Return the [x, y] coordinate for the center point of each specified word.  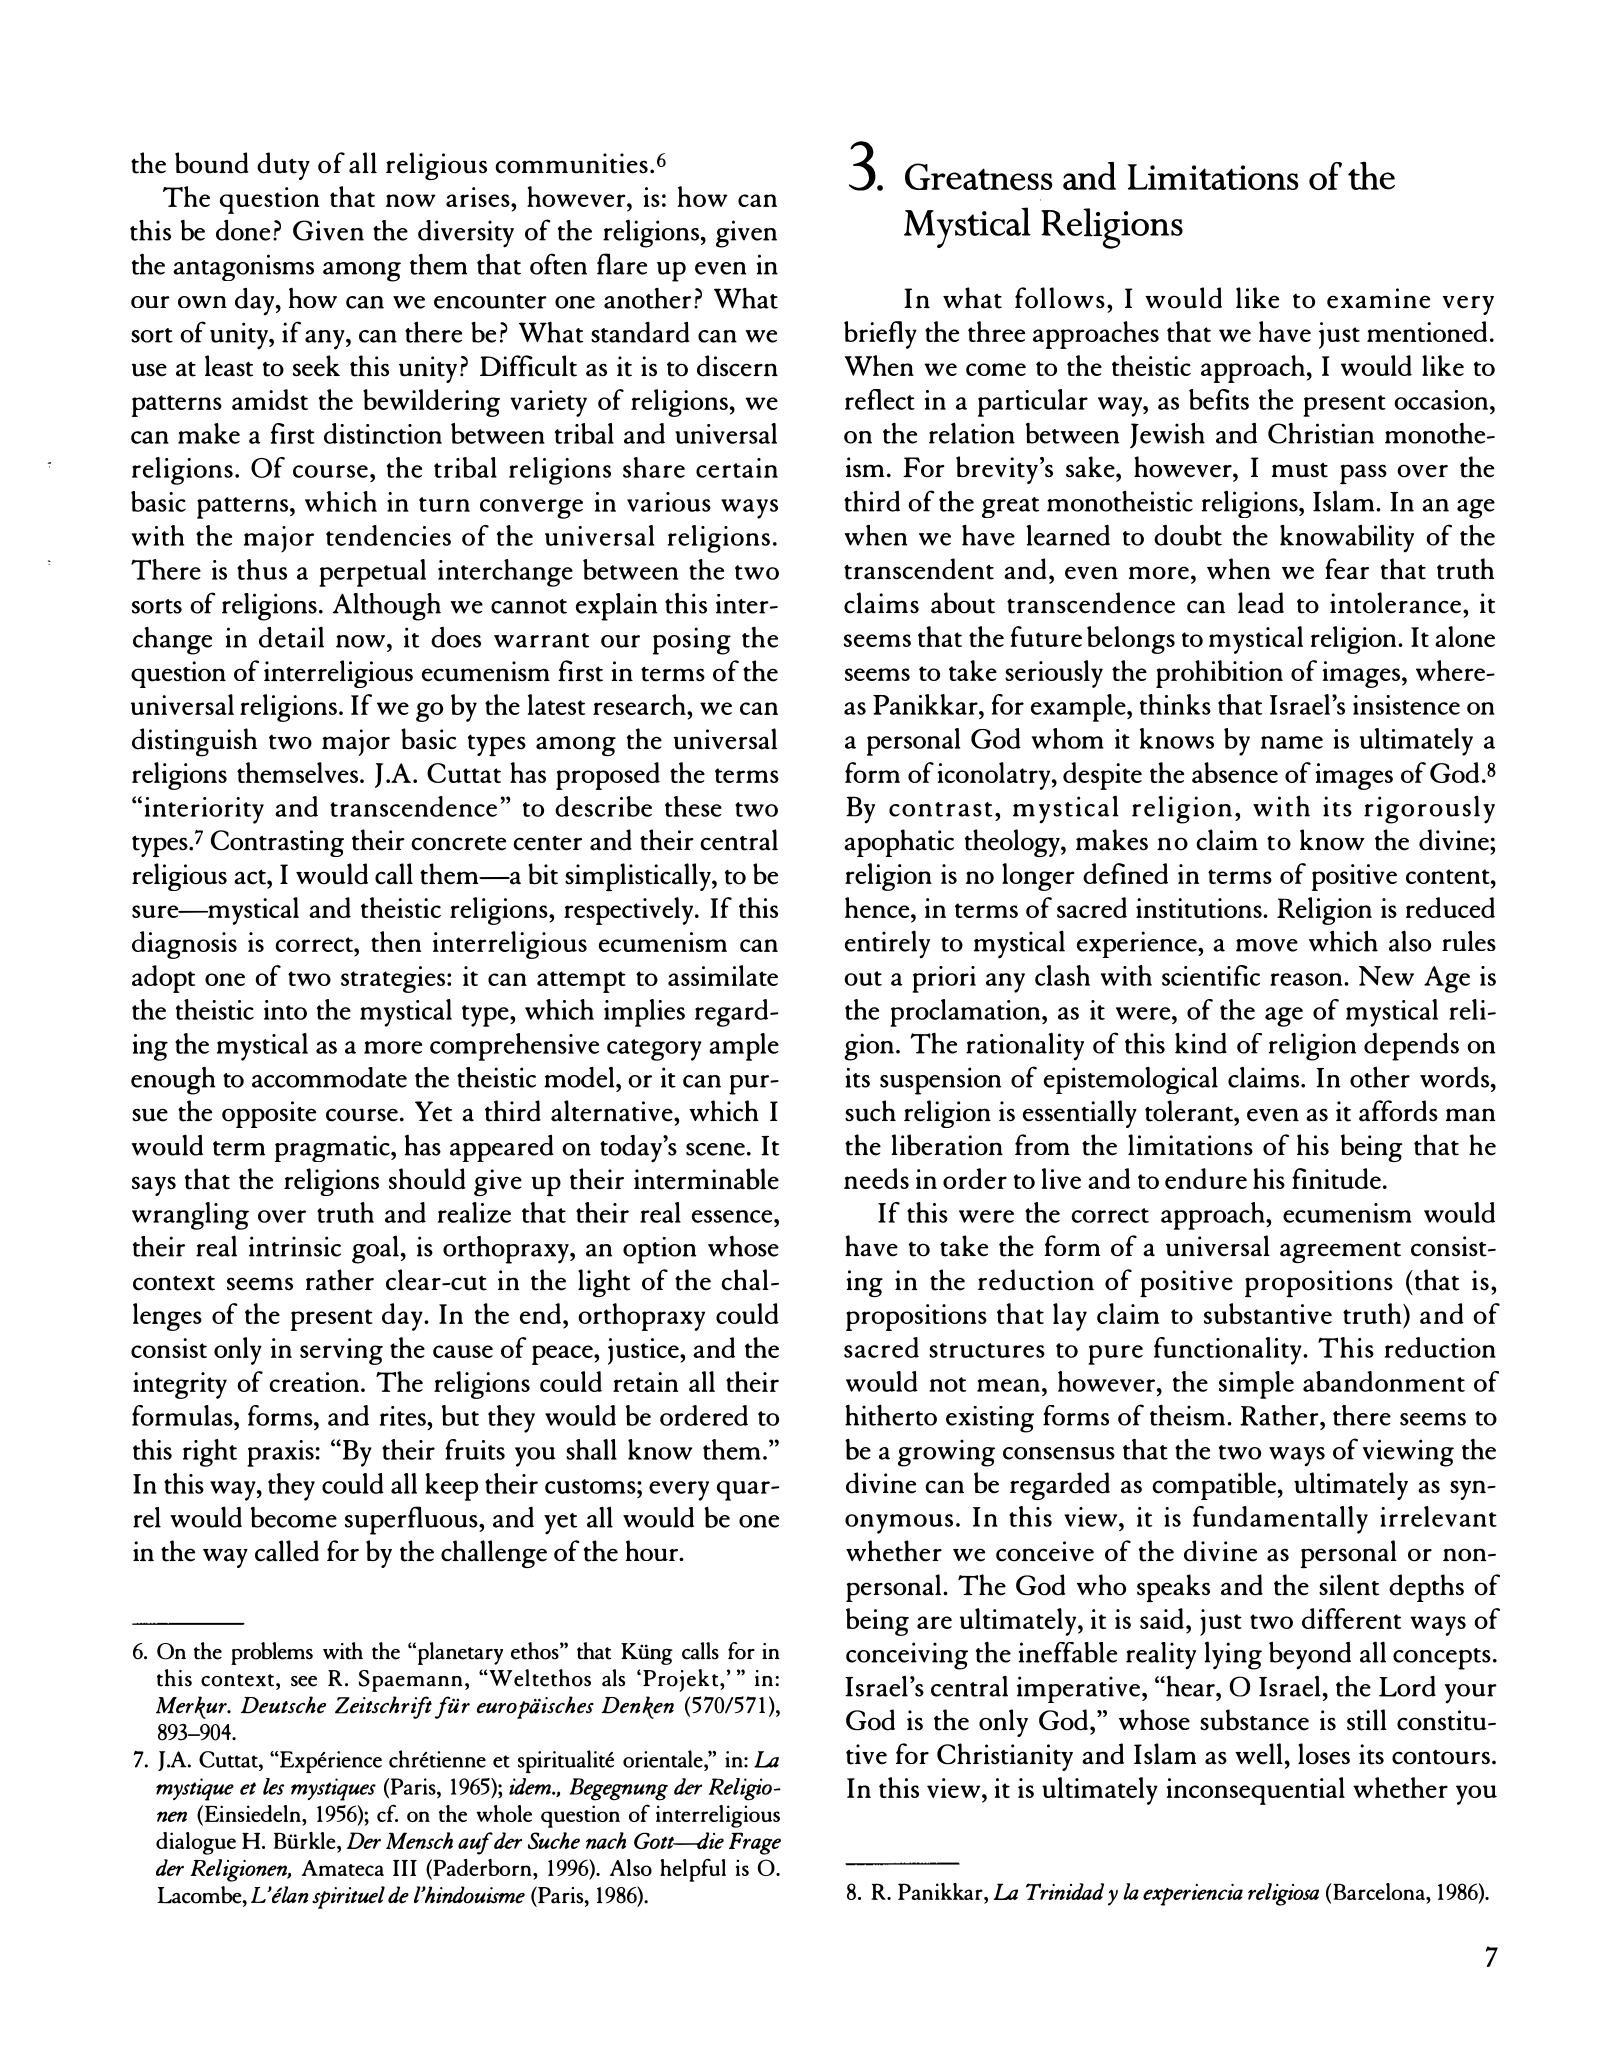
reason [1307, 979]
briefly [880, 335]
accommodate [329, 1077]
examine [1378, 298]
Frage [755, 1843]
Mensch [419, 1840]
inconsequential [1256, 1791]
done [243, 230]
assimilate [723, 975]
